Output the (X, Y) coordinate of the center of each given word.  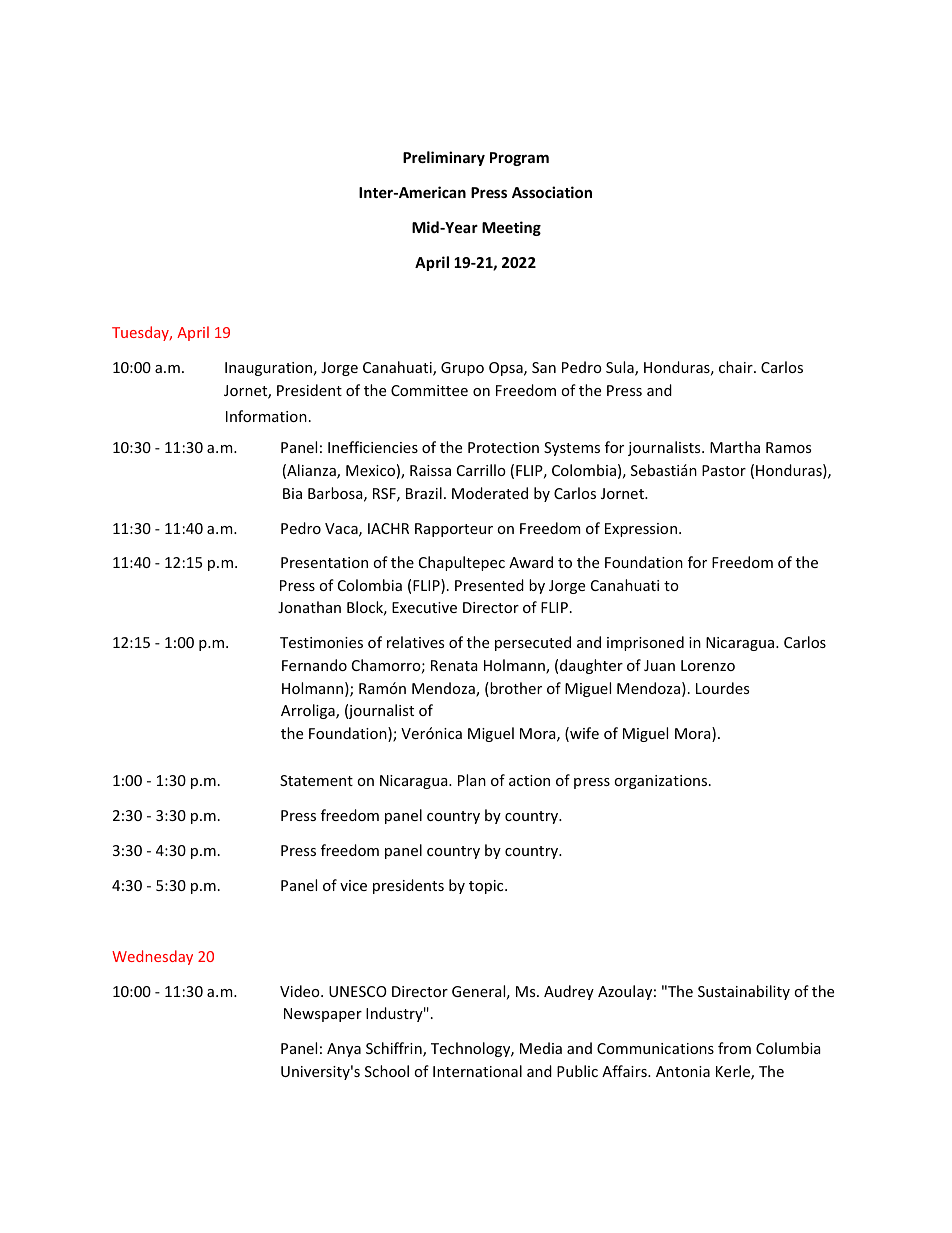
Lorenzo (708, 665)
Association (552, 192)
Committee (429, 390)
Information (266, 416)
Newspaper (323, 1015)
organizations (662, 782)
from (734, 1048)
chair (737, 367)
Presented (489, 585)
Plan (472, 780)
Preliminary (444, 158)
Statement (316, 780)
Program (519, 159)
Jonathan (309, 607)
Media (541, 1048)
